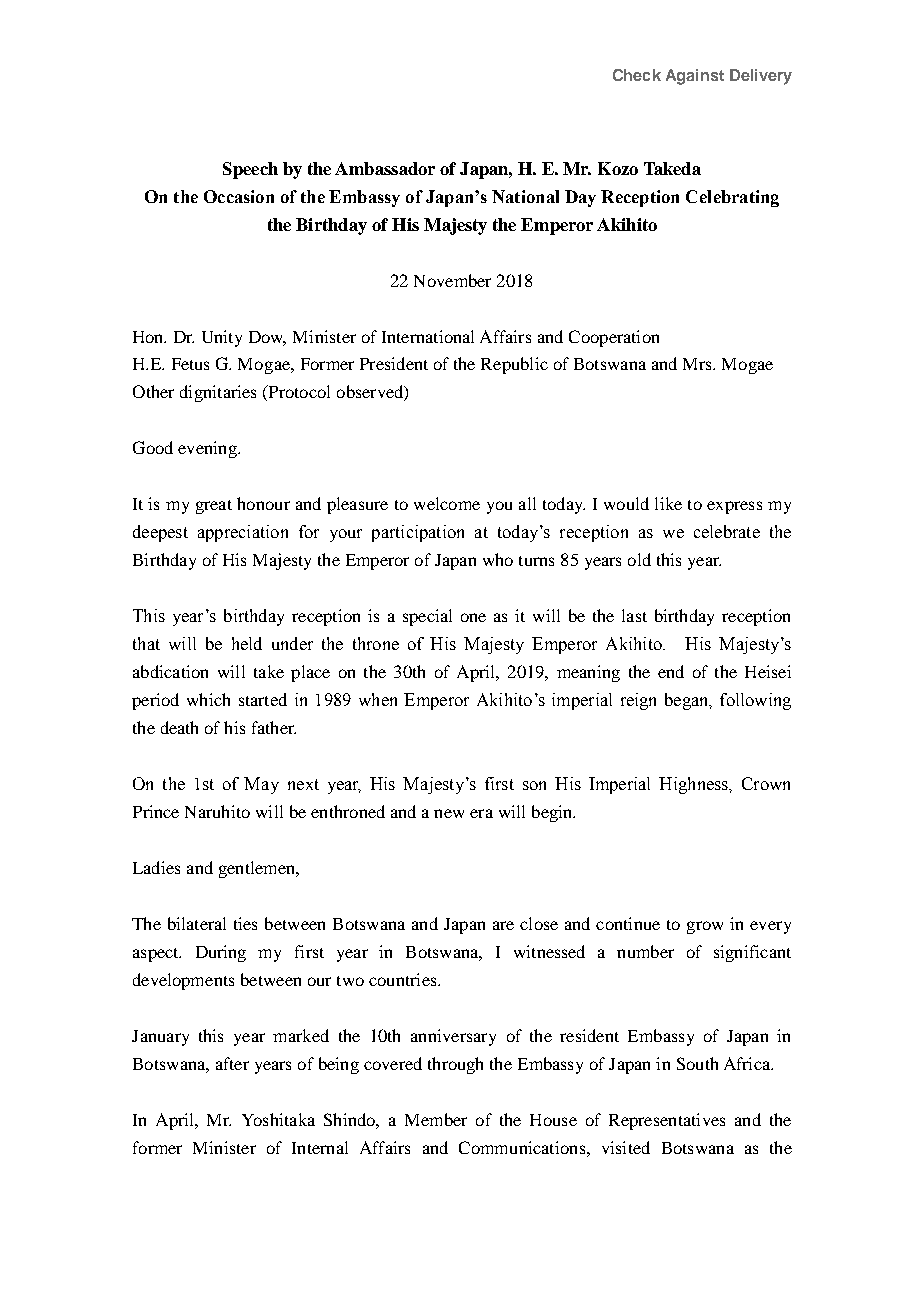  I want to click on Against, so click(695, 77).
